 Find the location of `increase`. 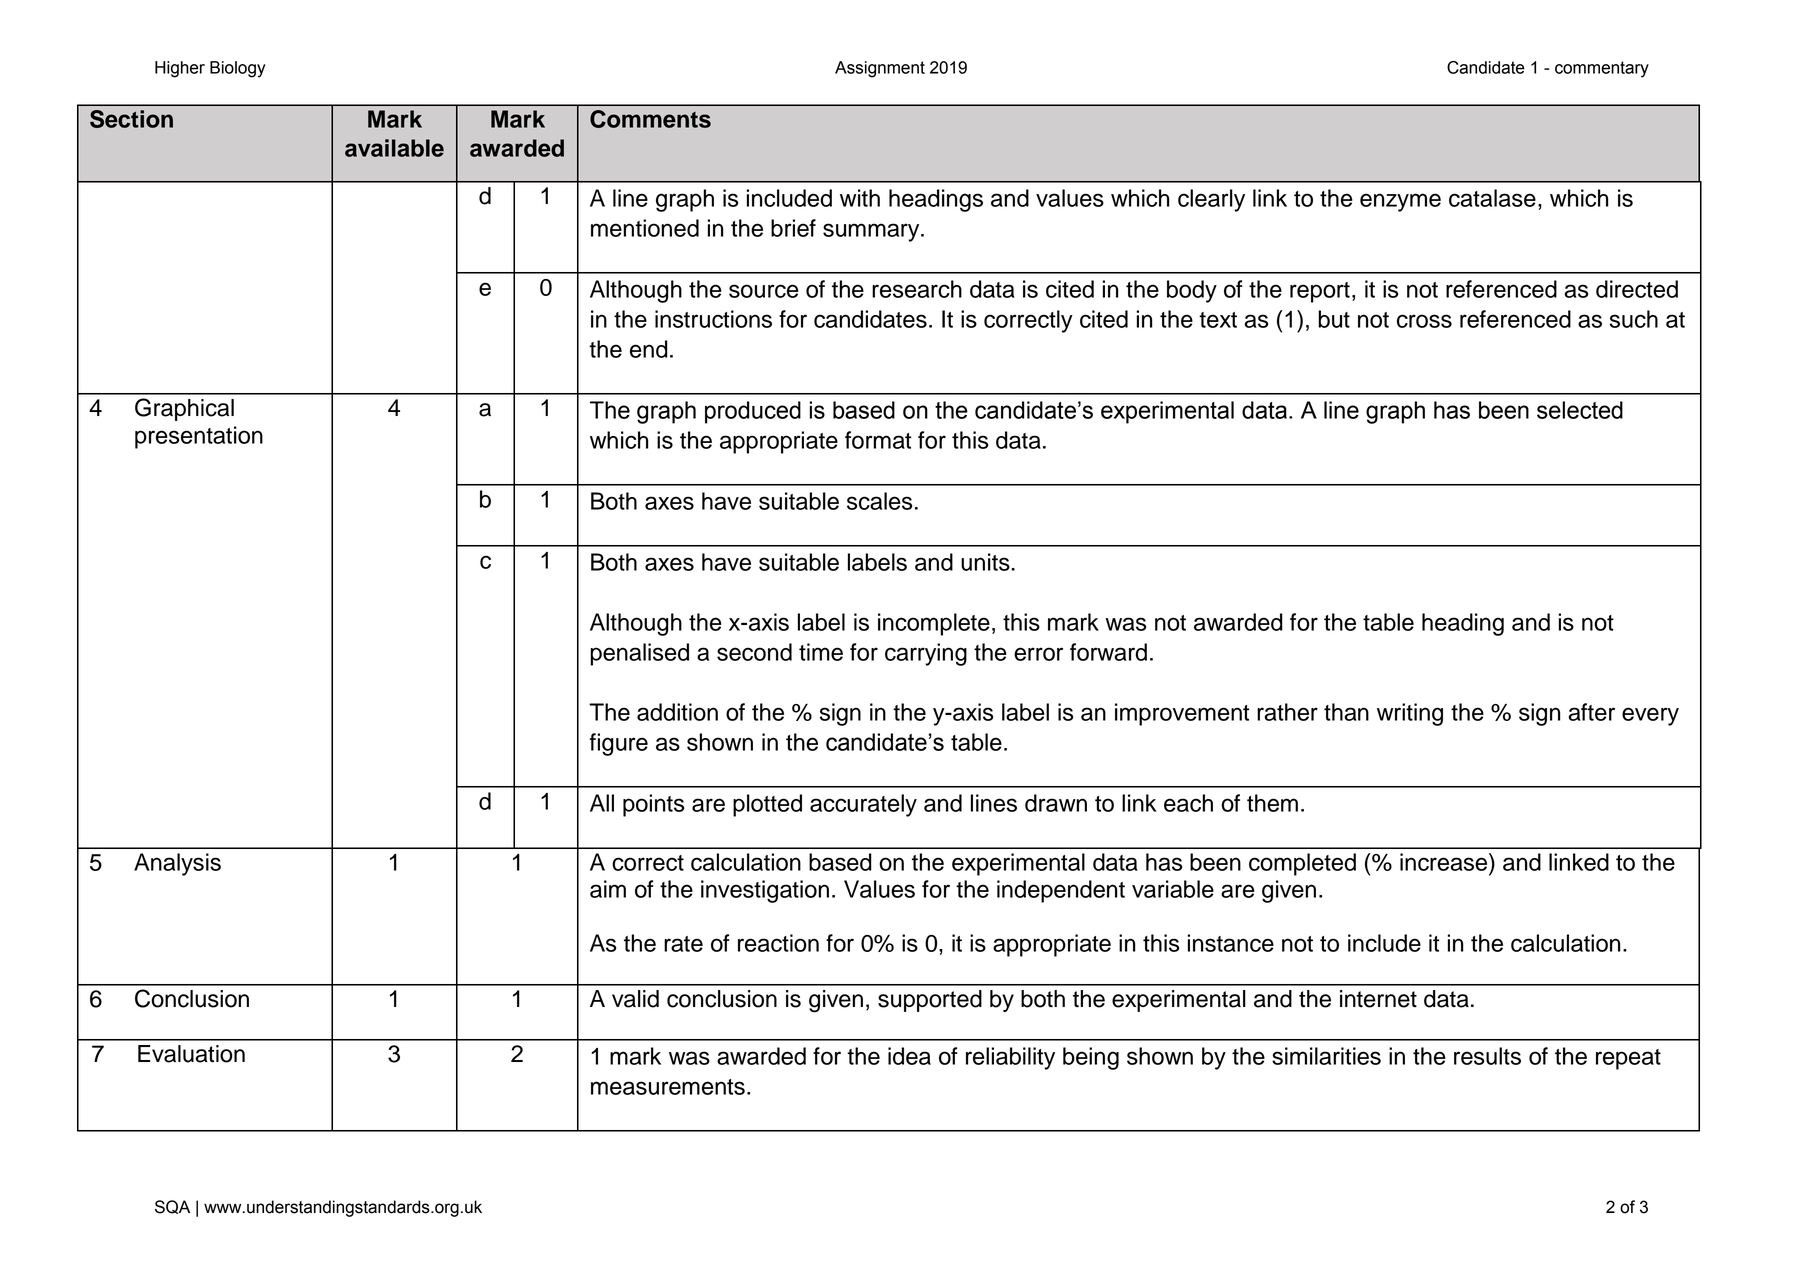

increase is located at coordinates (1445, 862).
